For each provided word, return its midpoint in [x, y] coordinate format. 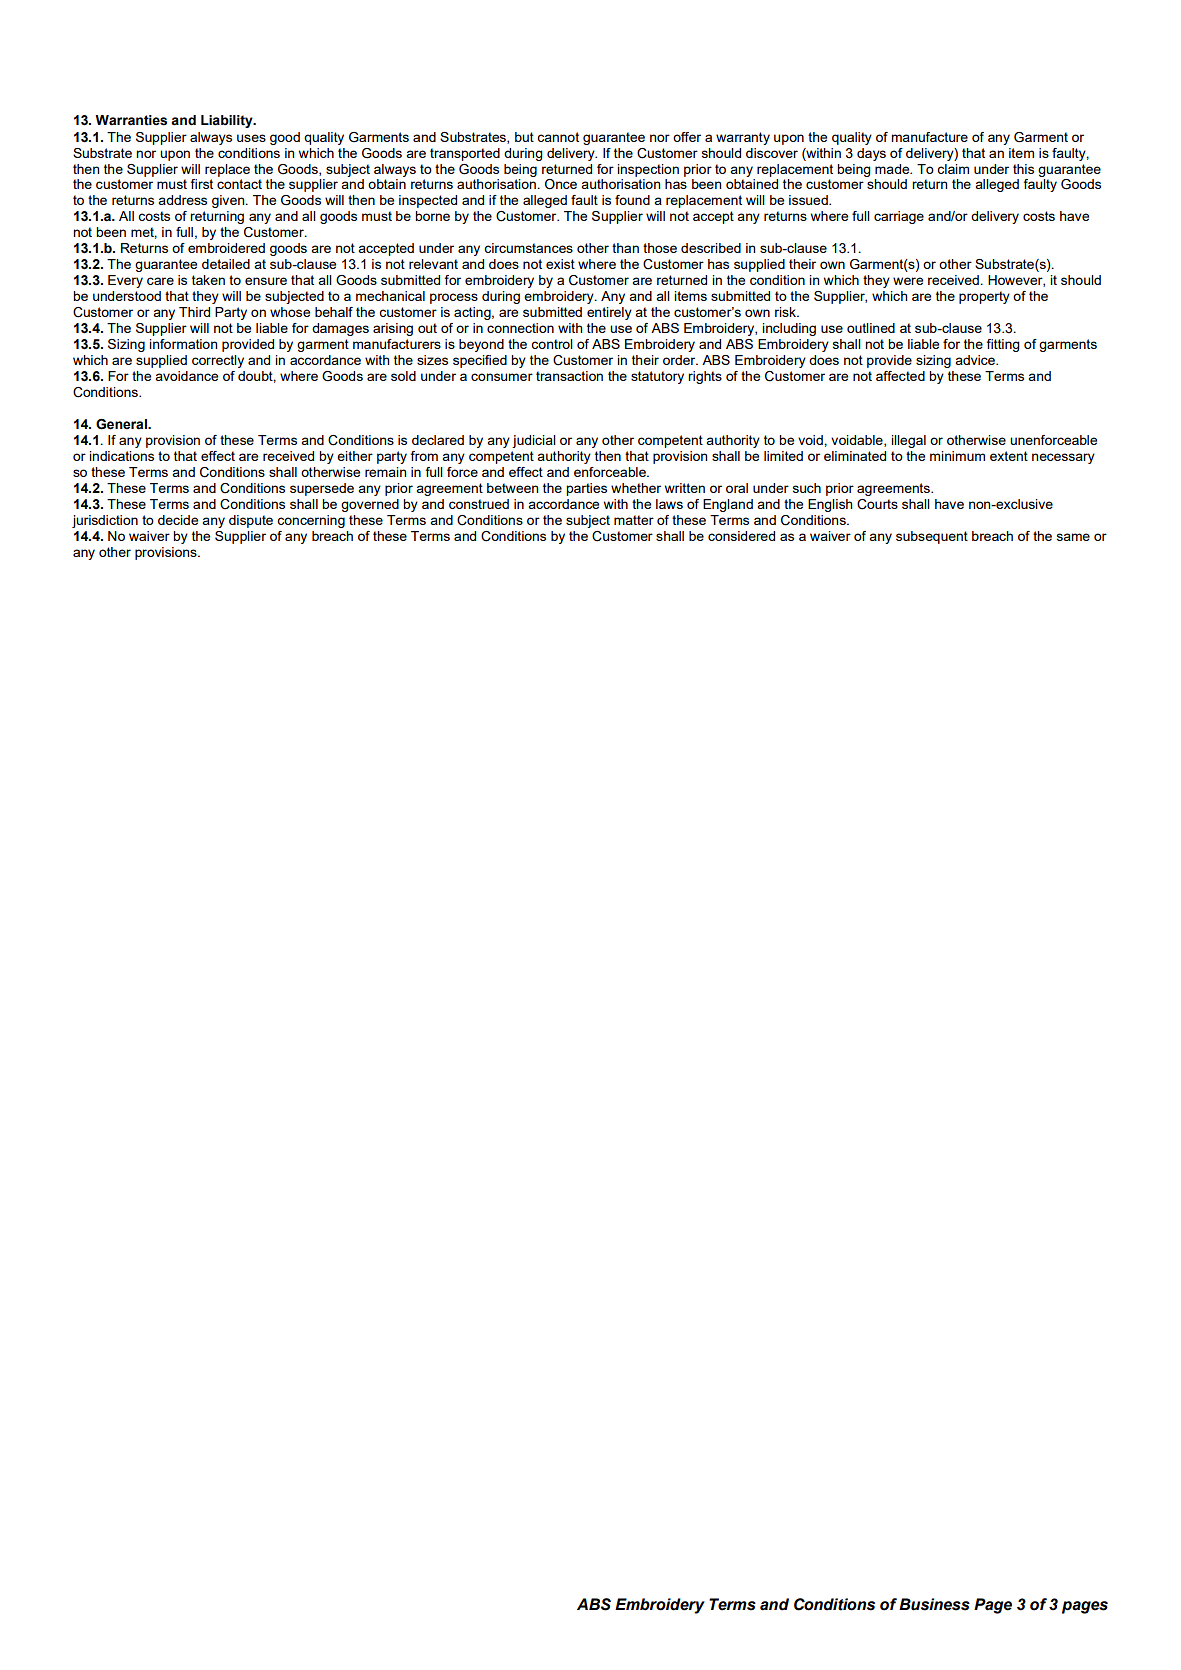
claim [953, 169]
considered [741, 536]
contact [239, 184]
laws [669, 504]
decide [178, 520]
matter [634, 520]
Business [934, 1604]
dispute [251, 521]
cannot [558, 137]
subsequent [932, 537]
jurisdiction [105, 521]
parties [586, 489]
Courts [877, 504]
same [1073, 537]
